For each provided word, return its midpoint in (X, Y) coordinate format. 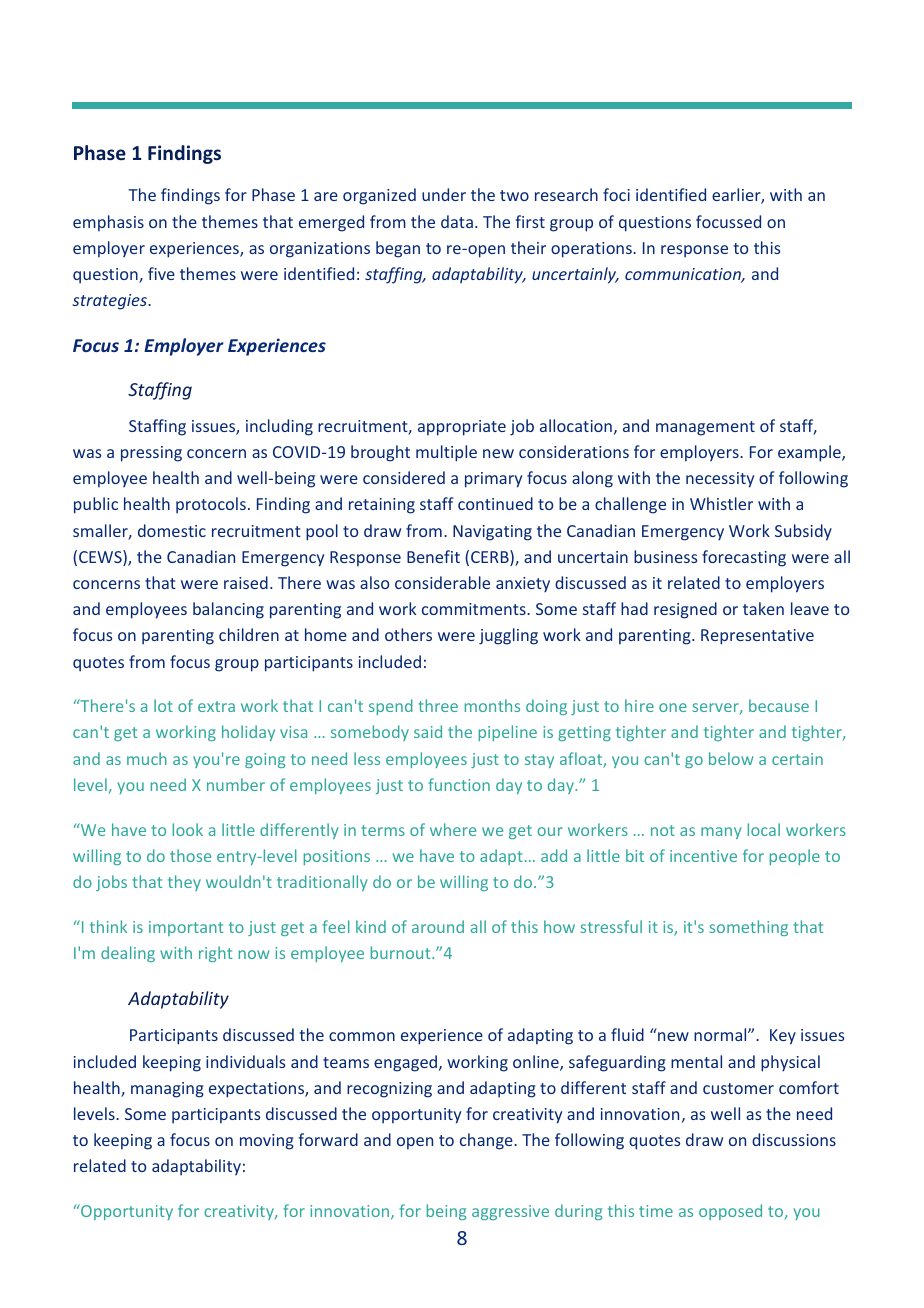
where (453, 829)
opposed (730, 1212)
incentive (703, 856)
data (457, 221)
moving (267, 1142)
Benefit (433, 556)
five (161, 273)
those (190, 855)
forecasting (744, 558)
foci (616, 194)
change (487, 1141)
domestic (172, 530)
